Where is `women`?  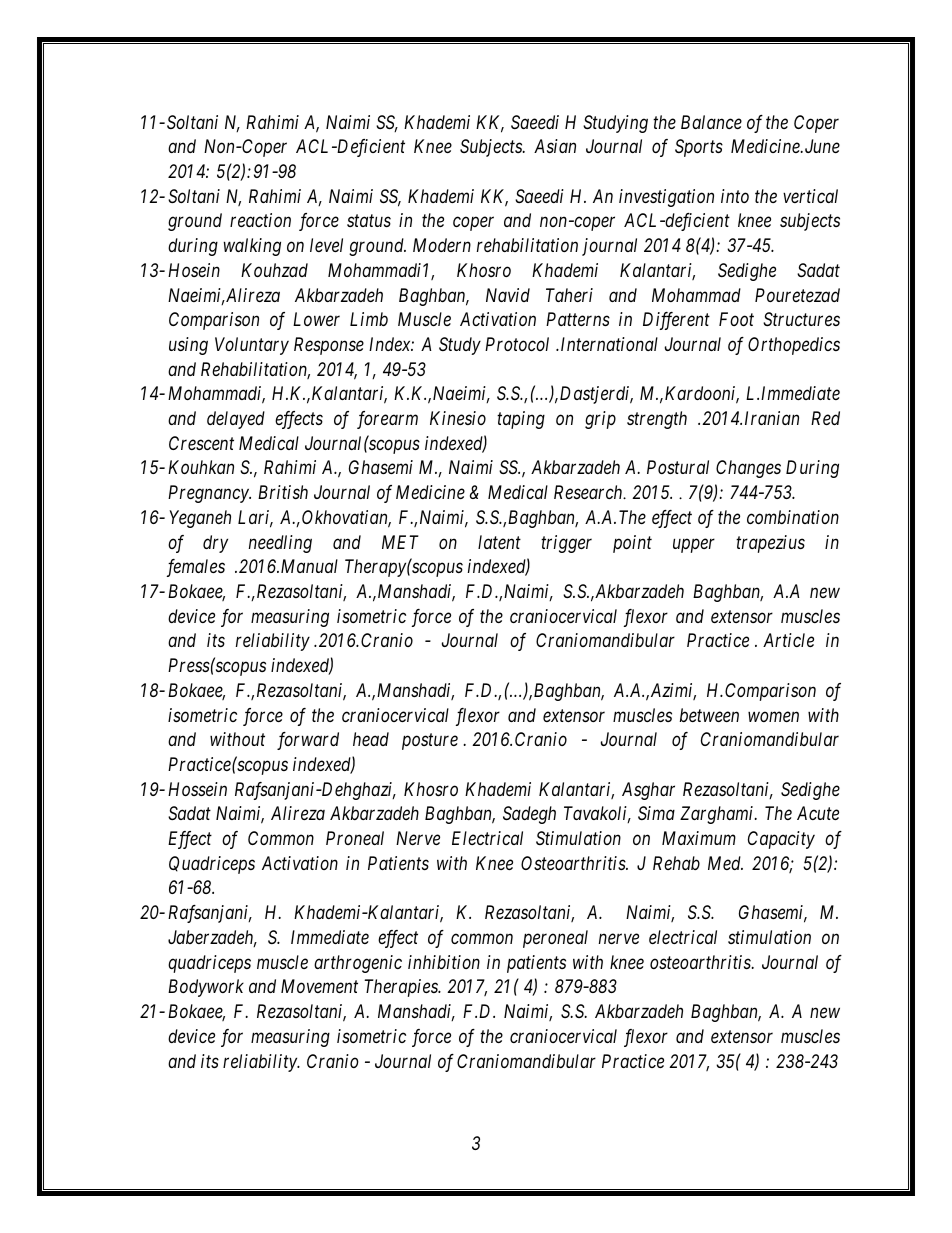
women is located at coordinates (773, 716).
